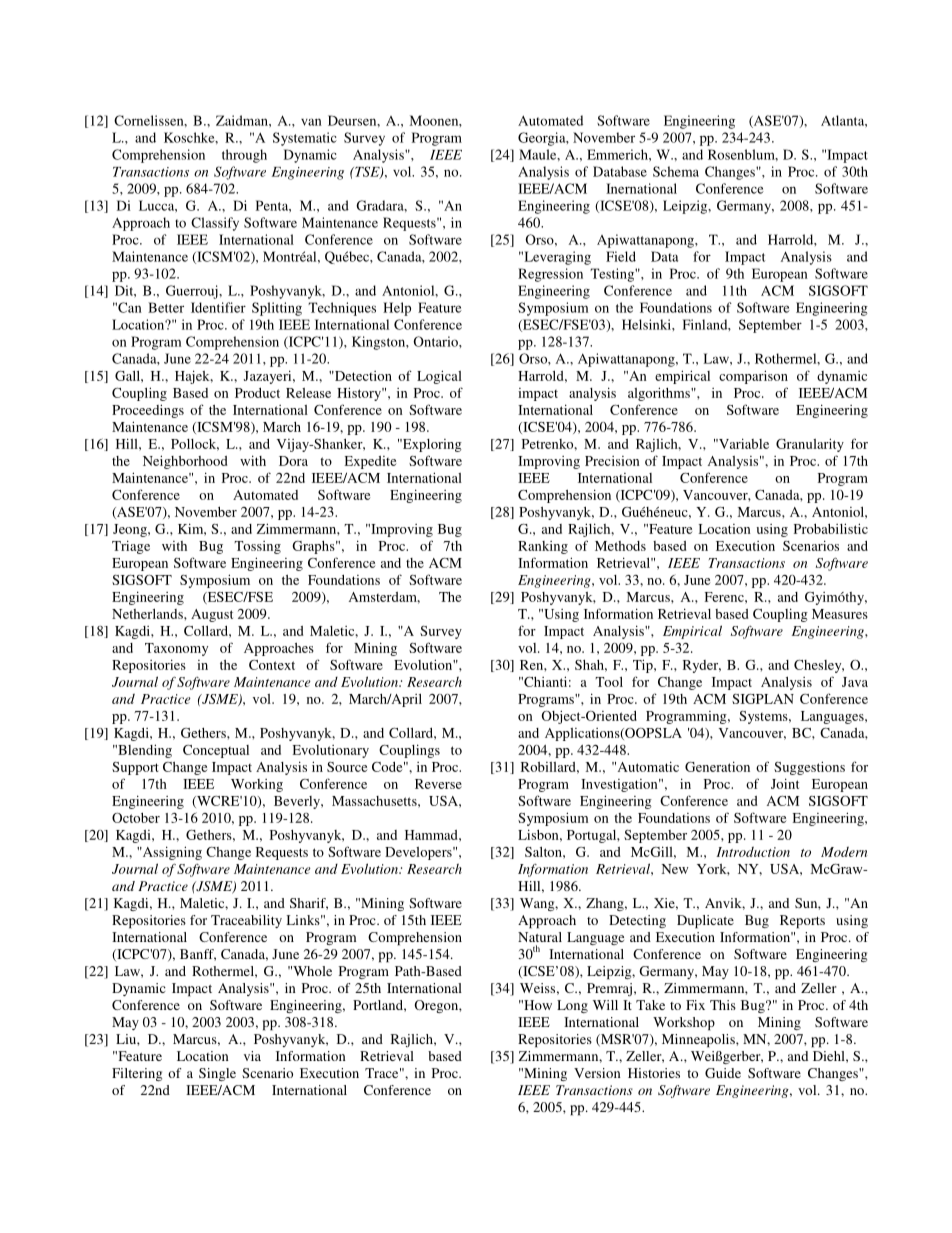 This screenshot has height=1233, width=952. I want to click on through, so click(244, 156).
